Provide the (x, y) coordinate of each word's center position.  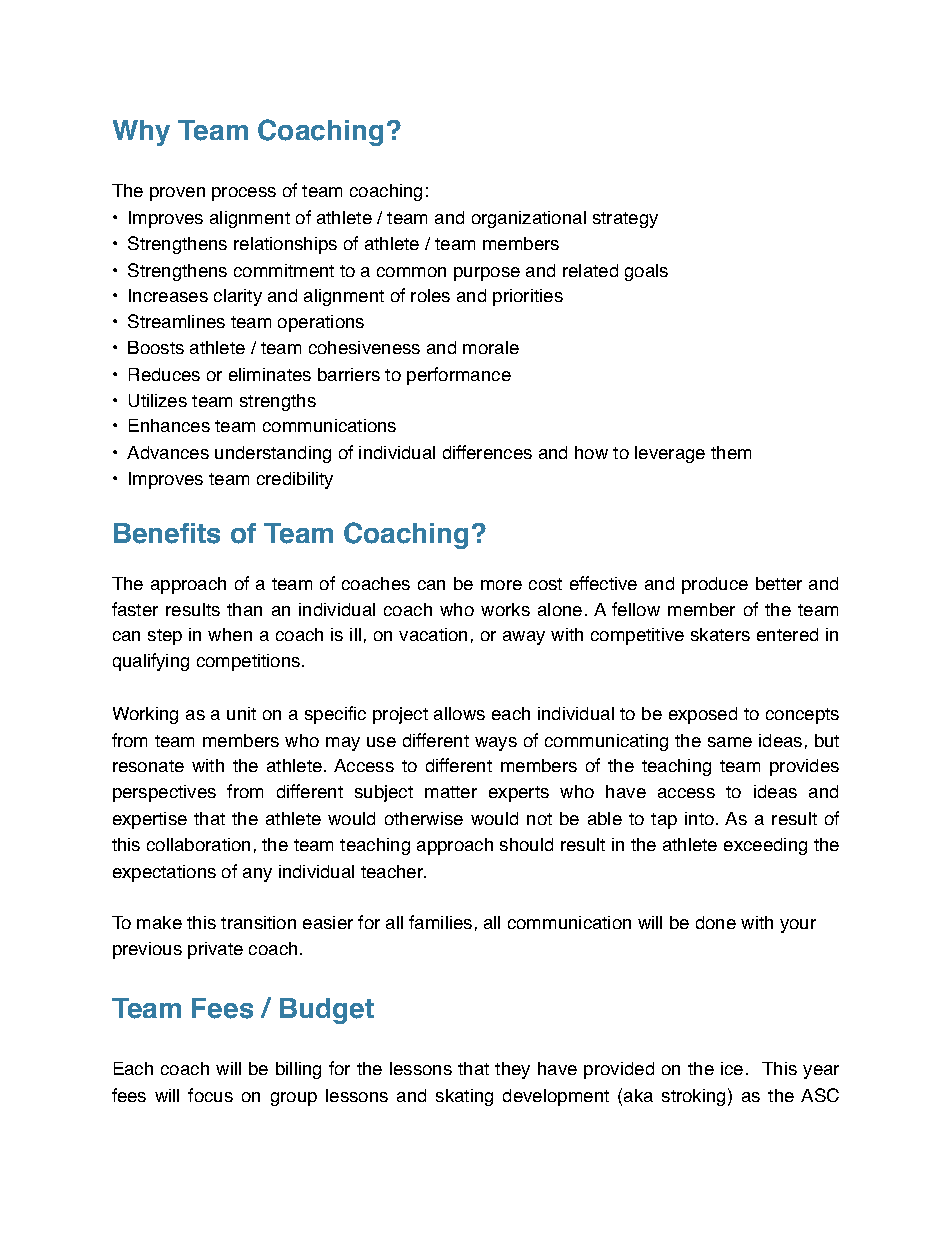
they (512, 1070)
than (244, 609)
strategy (625, 220)
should (526, 844)
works (505, 609)
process (244, 194)
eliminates (270, 374)
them (731, 452)
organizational (529, 219)
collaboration (198, 844)
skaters (720, 634)
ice (732, 1068)
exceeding (765, 846)
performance (459, 376)
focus (210, 1095)
